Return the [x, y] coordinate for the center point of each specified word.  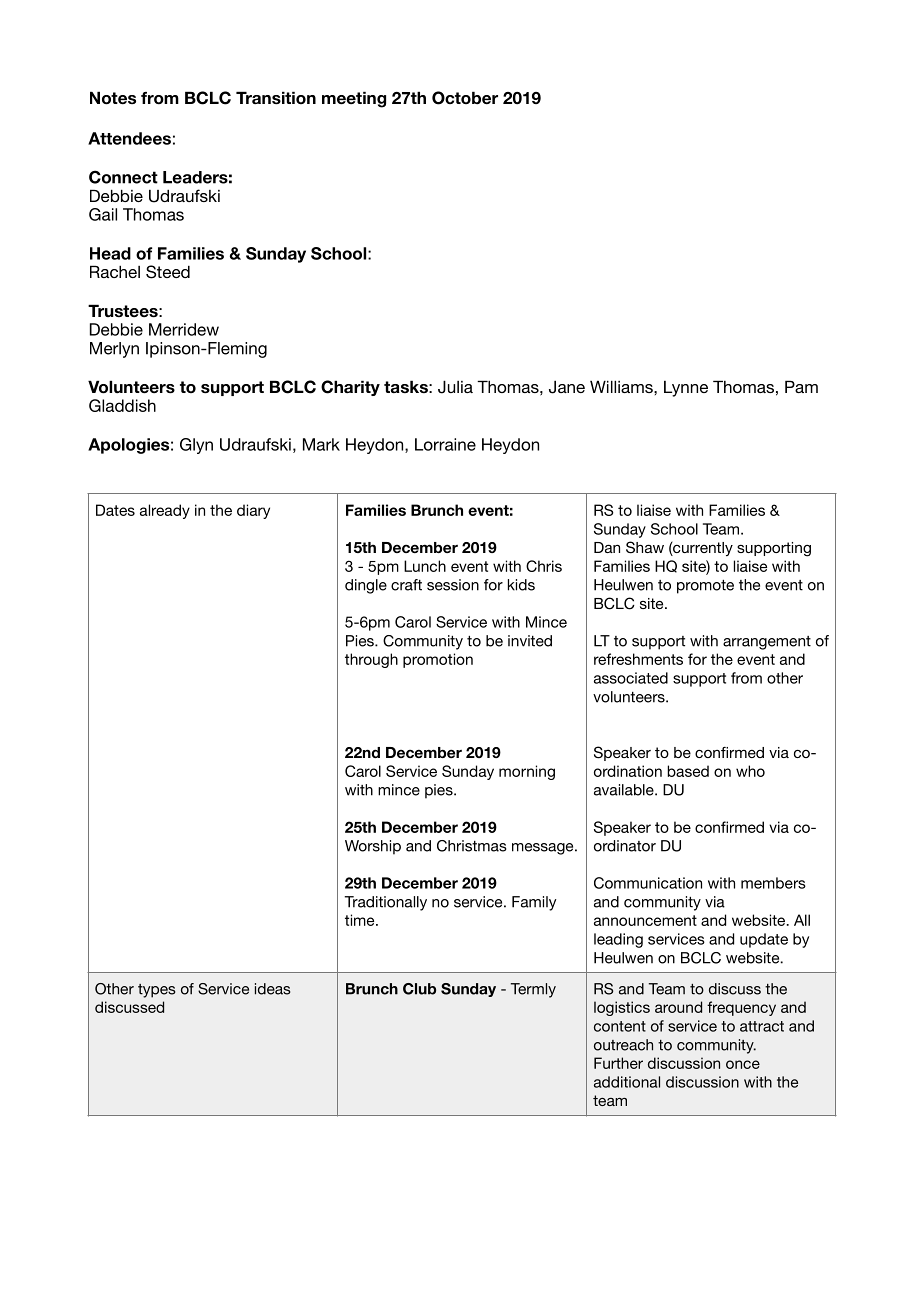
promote [705, 587]
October [465, 98]
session [453, 585]
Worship [373, 847]
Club [419, 989]
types [156, 991]
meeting [354, 99]
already [165, 511]
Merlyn [114, 350]
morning [527, 772]
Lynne [686, 389]
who [750, 771]
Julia [455, 387]
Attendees [129, 138]
